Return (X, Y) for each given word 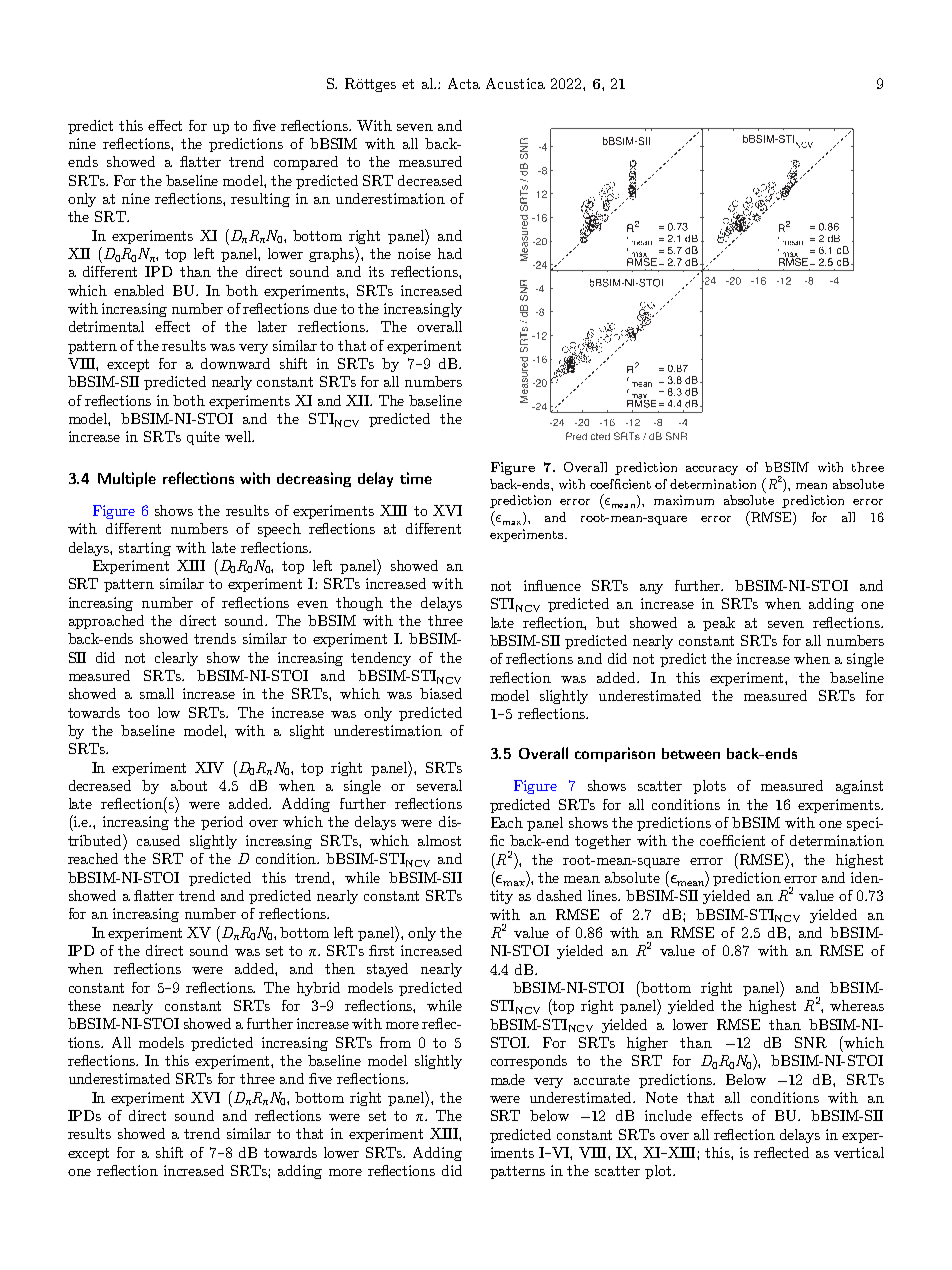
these (84, 1005)
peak (719, 624)
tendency (381, 659)
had (450, 253)
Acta (464, 83)
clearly (176, 659)
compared (306, 163)
